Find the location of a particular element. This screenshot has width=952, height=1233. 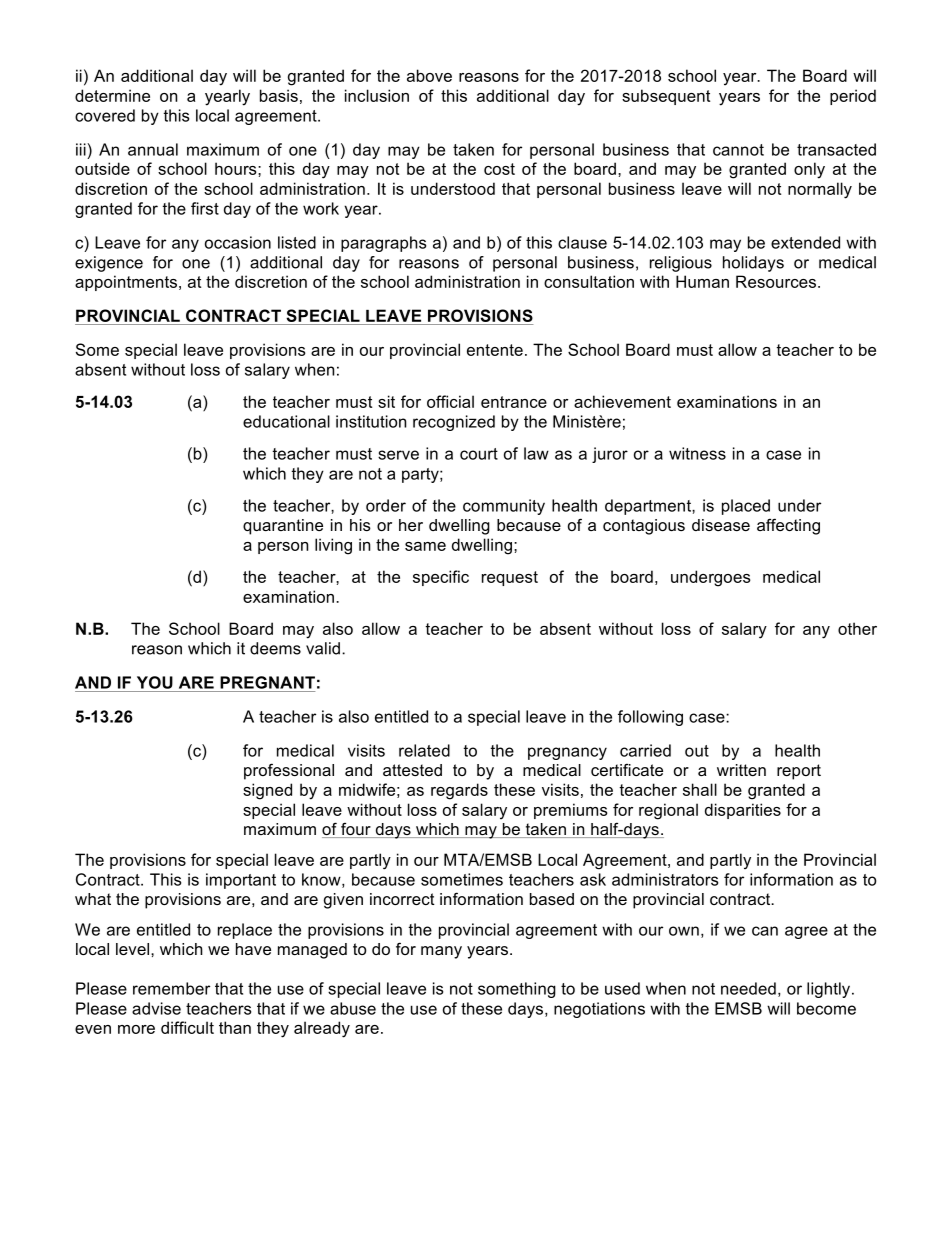

determine is located at coordinates (112, 95).
